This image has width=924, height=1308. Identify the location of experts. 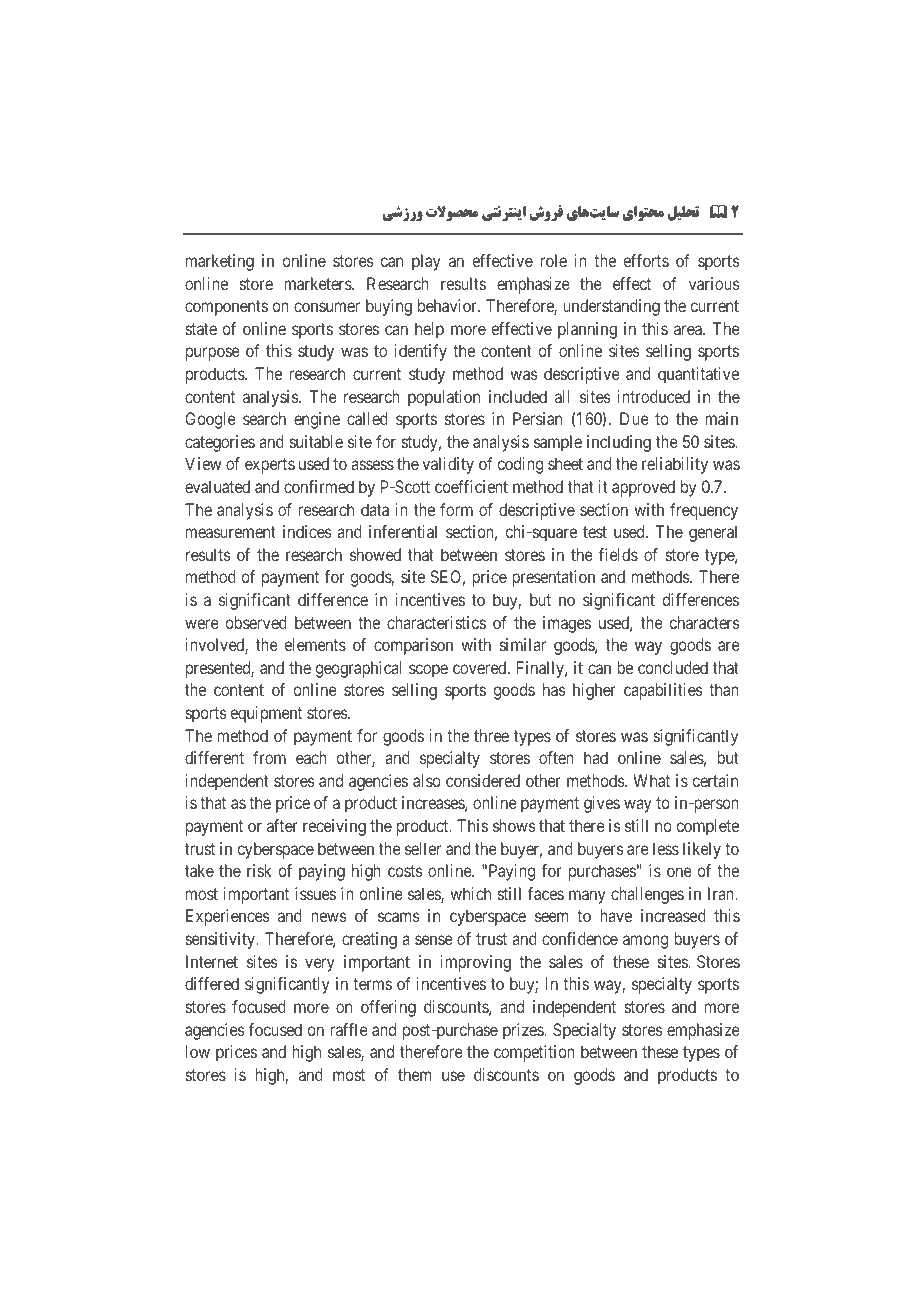
(270, 466).
